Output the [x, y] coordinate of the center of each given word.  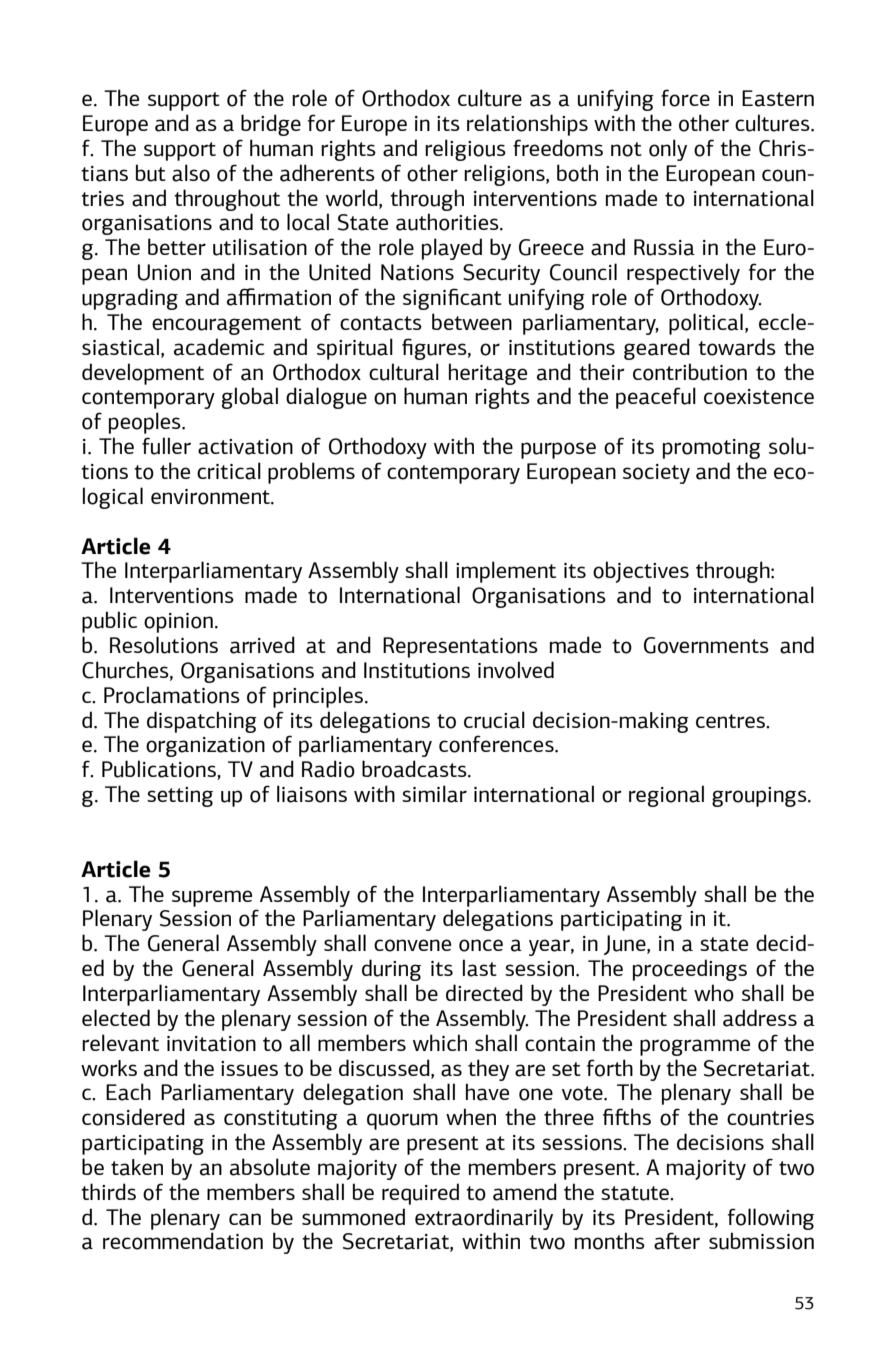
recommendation [183, 1241]
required [420, 1194]
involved [516, 670]
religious [465, 150]
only [668, 150]
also [191, 173]
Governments [706, 645]
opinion [178, 623]
